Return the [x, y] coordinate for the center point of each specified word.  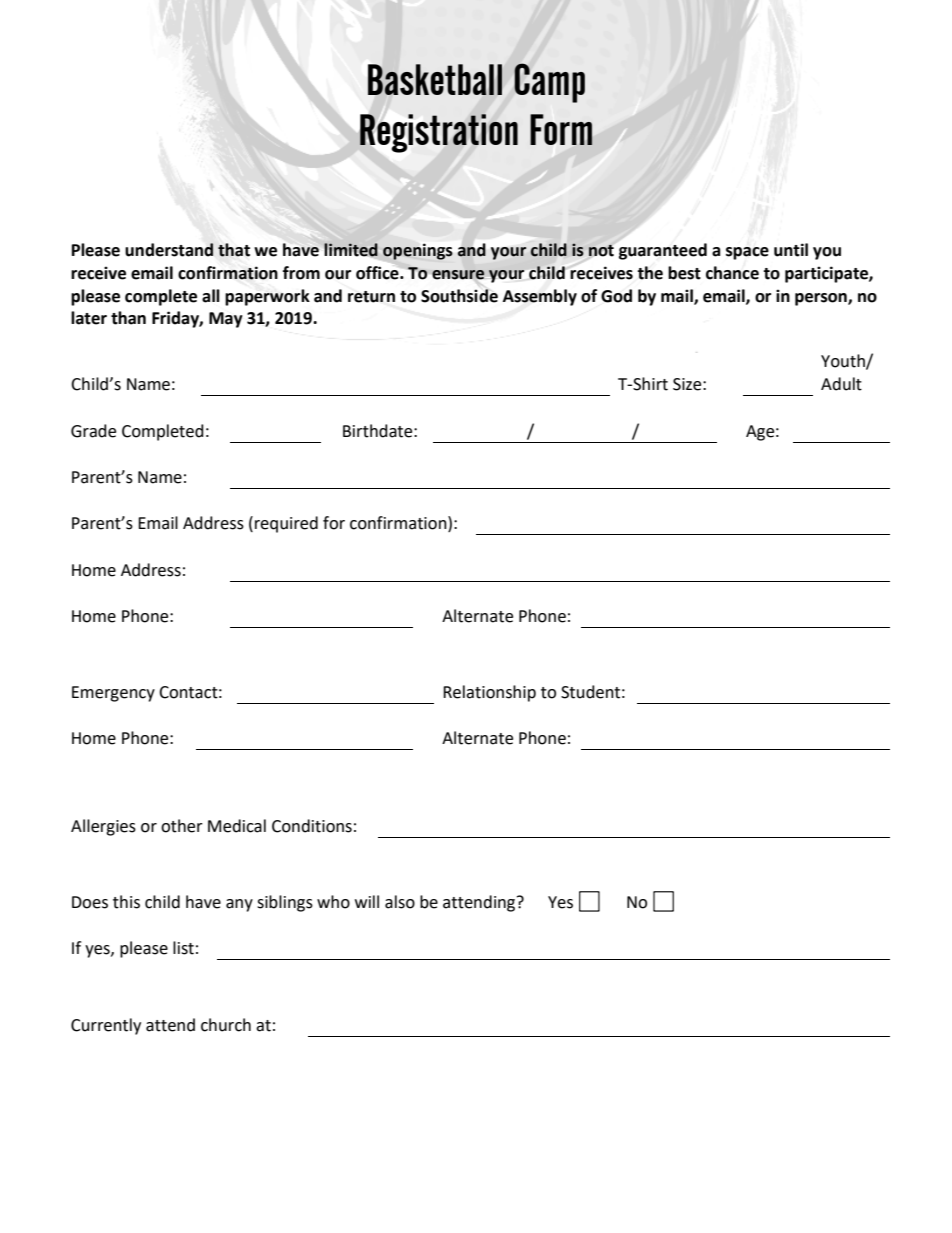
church [226, 1025]
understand [169, 250]
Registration [439, 133]
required [286, 524]
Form [561, 129]
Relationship [489, 693]
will [367, 901]
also [400, 902]
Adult [841, 384]
